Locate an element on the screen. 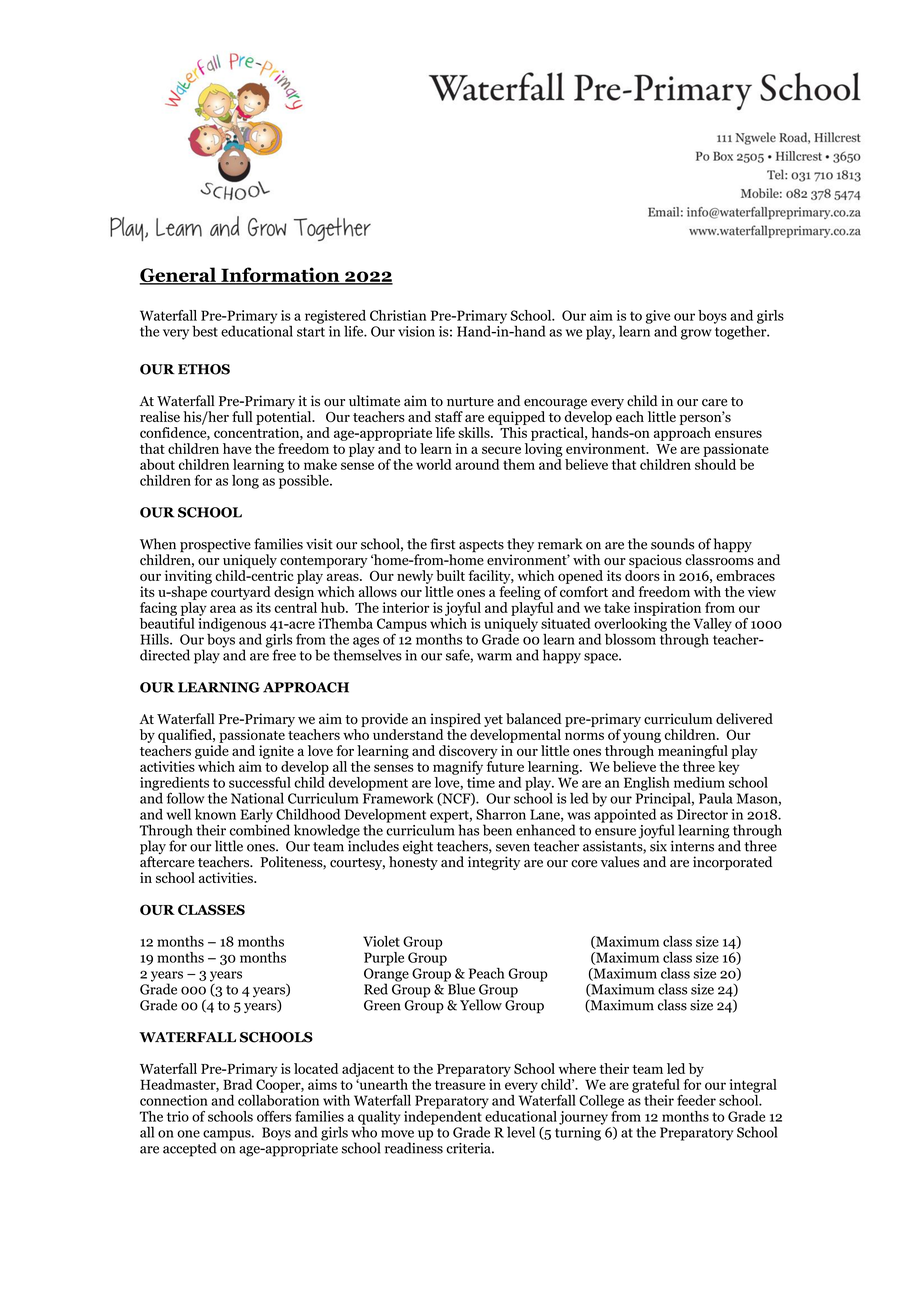 The image size is (924, 1309). combined is located at coordinates (260, 829).
